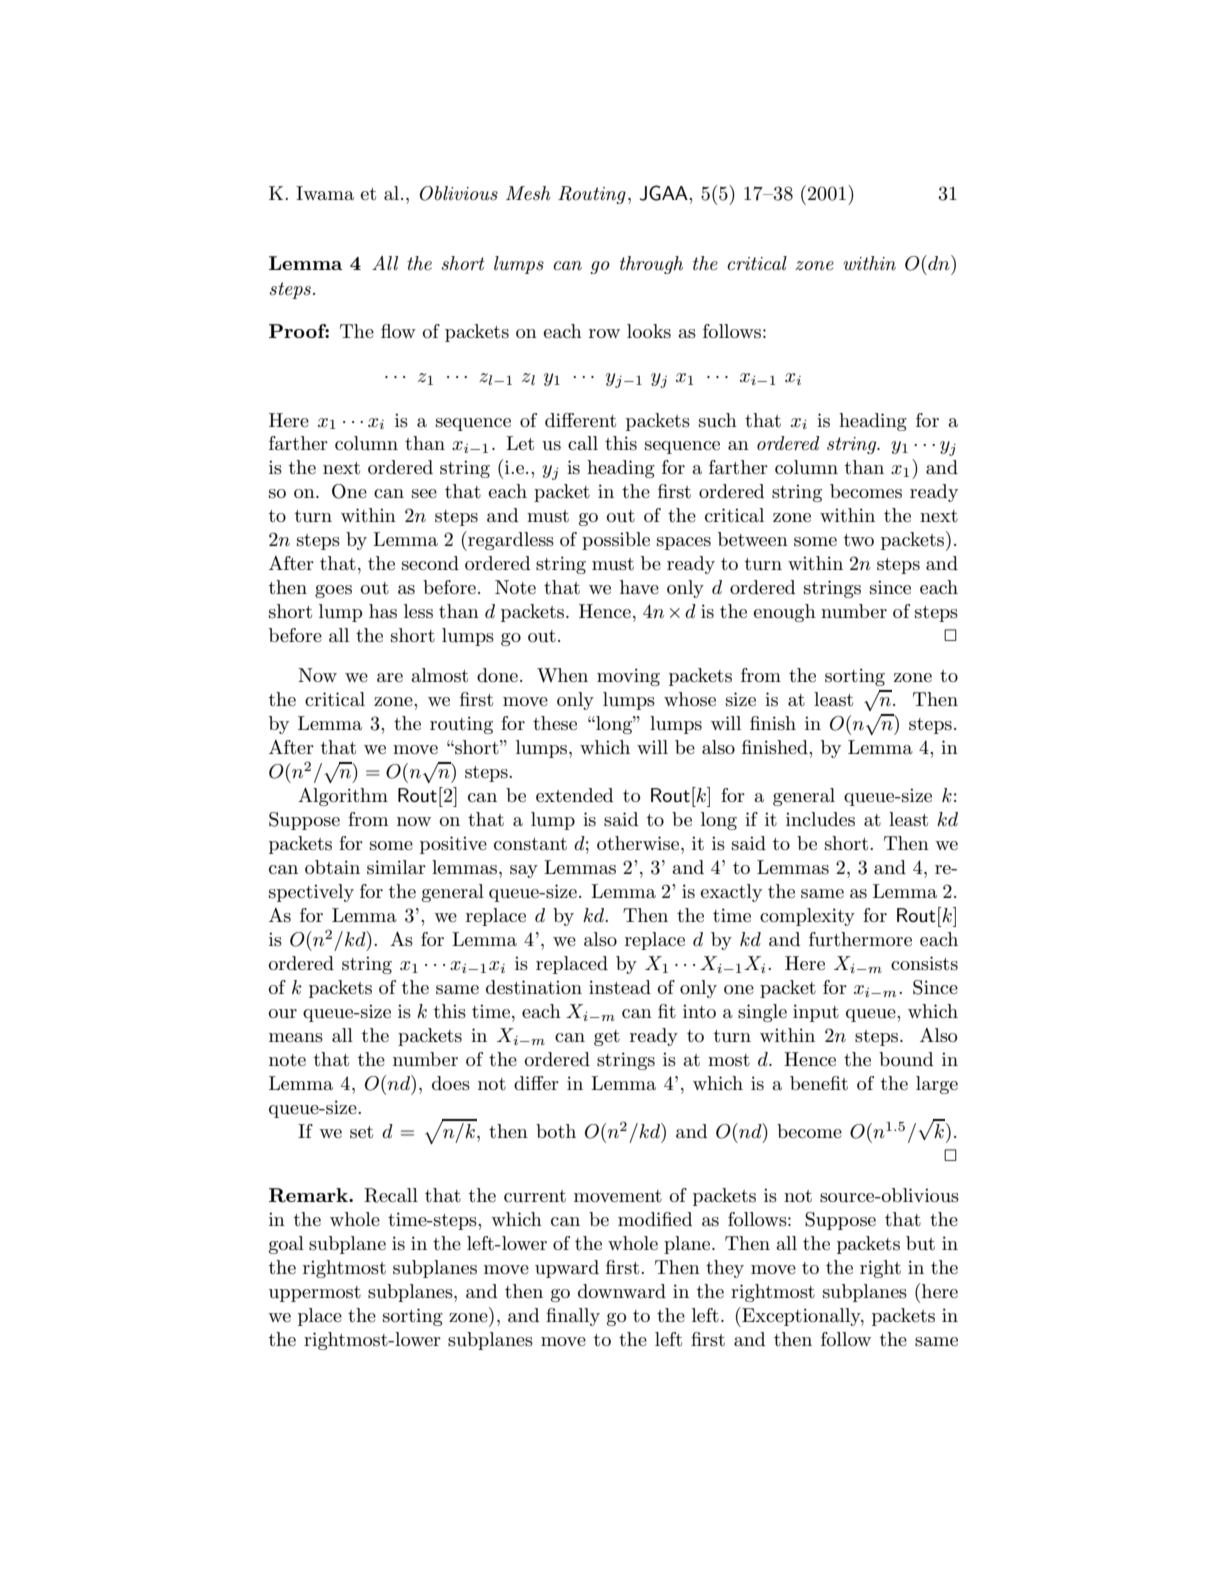  I want to click on extended, so click(574, 795).
